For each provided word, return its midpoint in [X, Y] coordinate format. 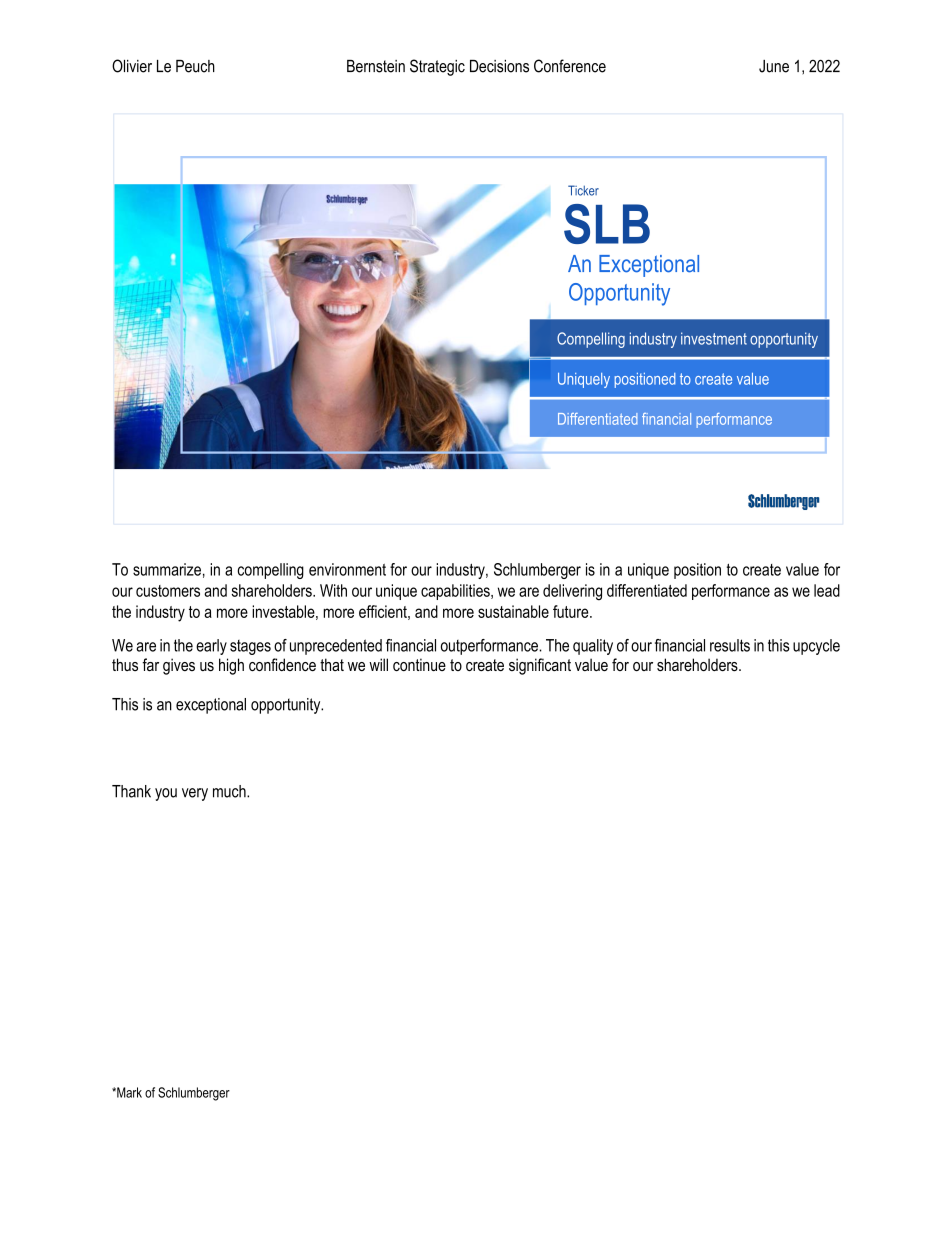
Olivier [132, 66]
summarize [167, 569]
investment [714, 338]
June [774, 66]
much [230, 791]
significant [540, 666]
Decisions [499, 66]
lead [827, 590]
